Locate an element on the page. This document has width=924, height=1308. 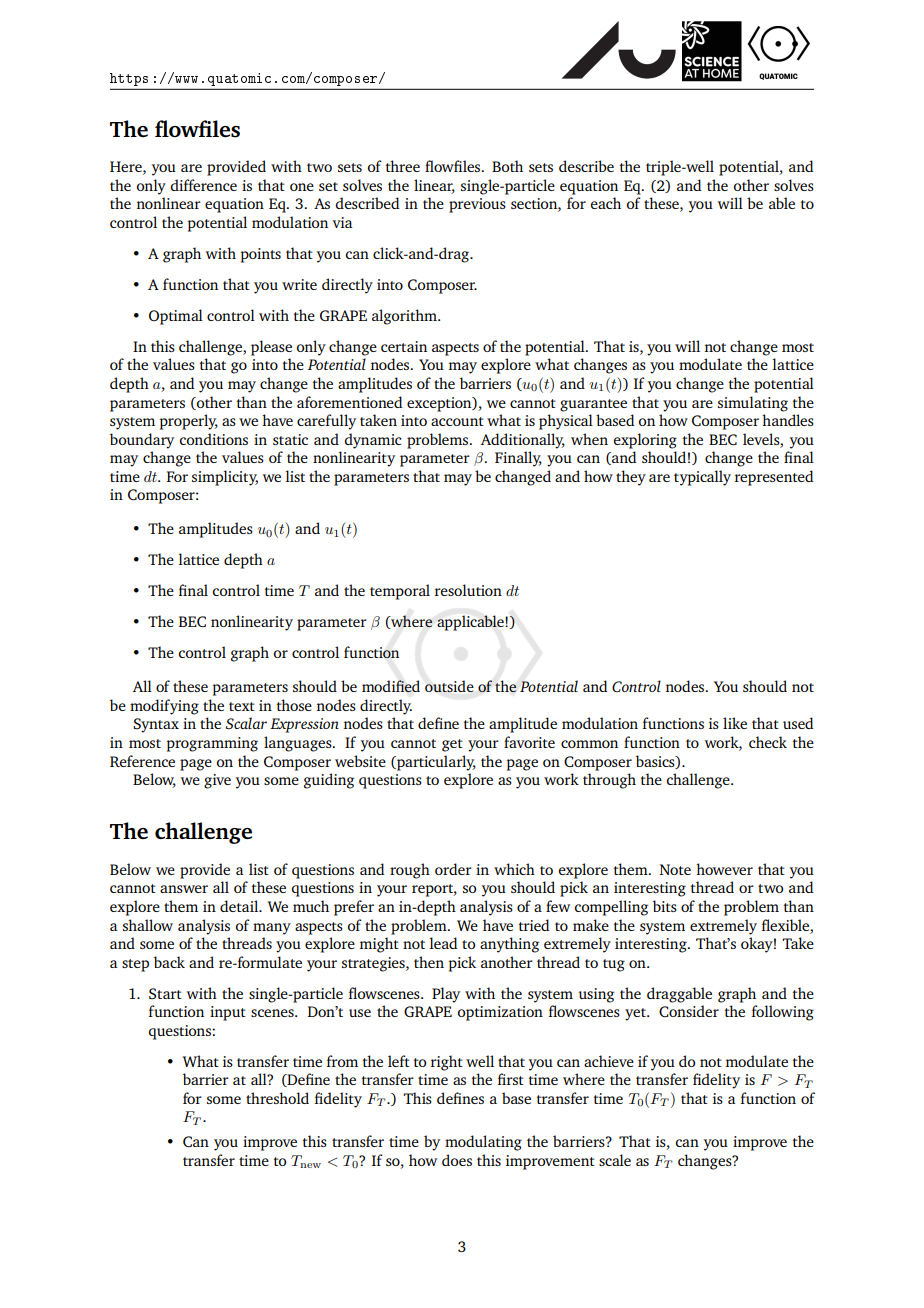
previous is located at coordinates (477, 205).
